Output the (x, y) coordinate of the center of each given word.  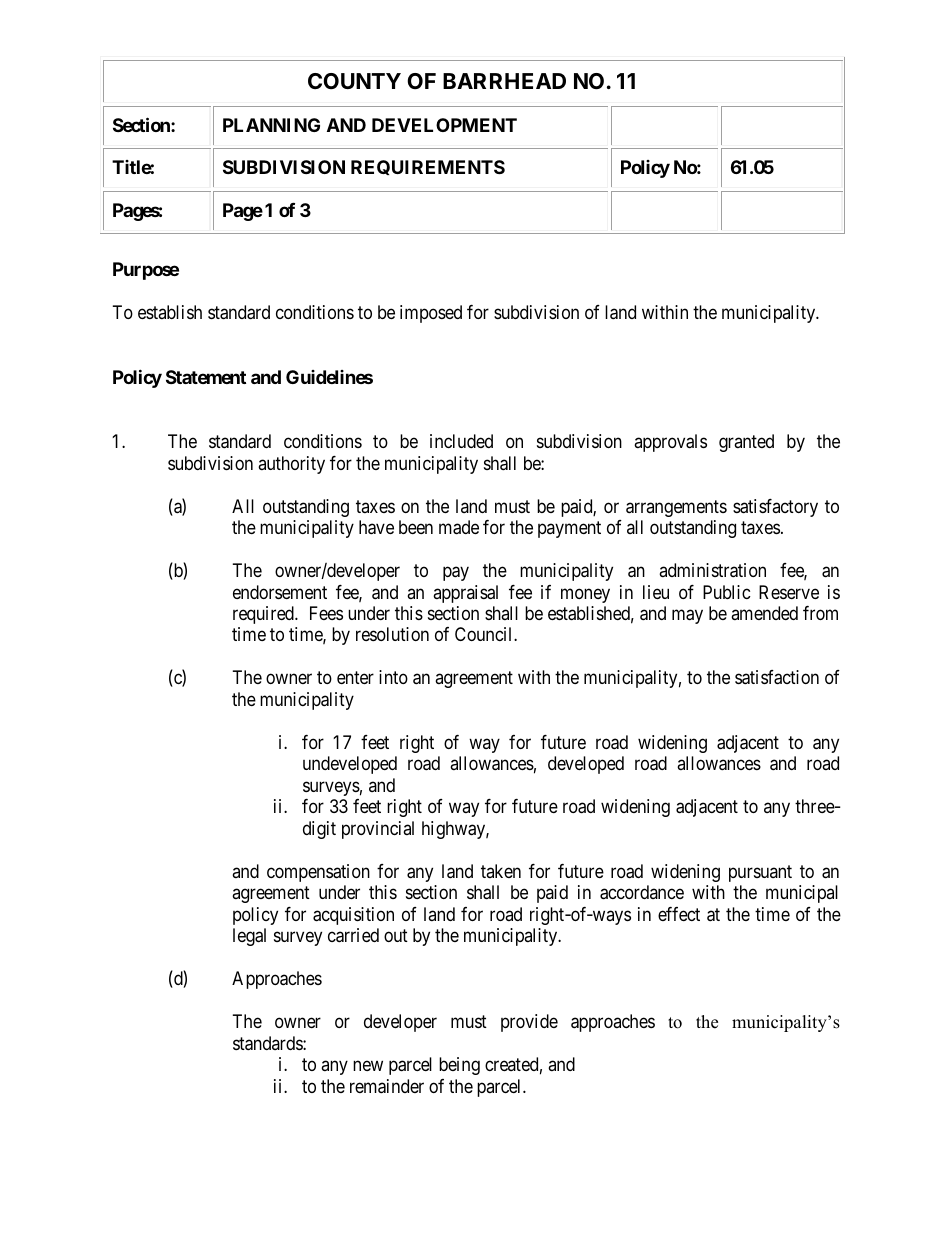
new (368, 1066)
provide (529, 1023)
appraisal (465, 594)
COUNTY (354, 81)
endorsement (280, 592)
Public (727, 592)
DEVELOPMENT (444, 125)
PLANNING (271, 125)
